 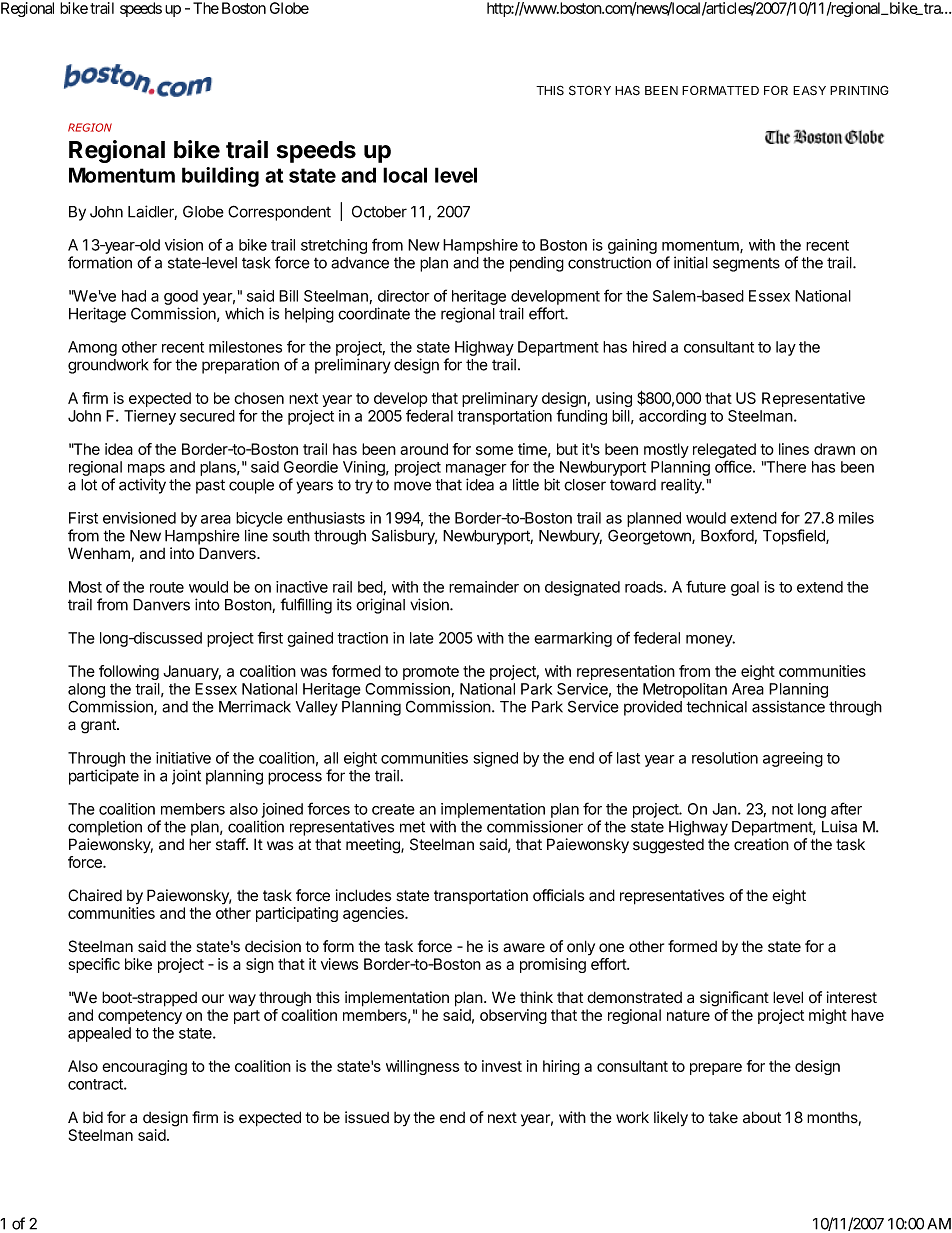 I want to click on encouraging, so click(x=144, y=1067).
